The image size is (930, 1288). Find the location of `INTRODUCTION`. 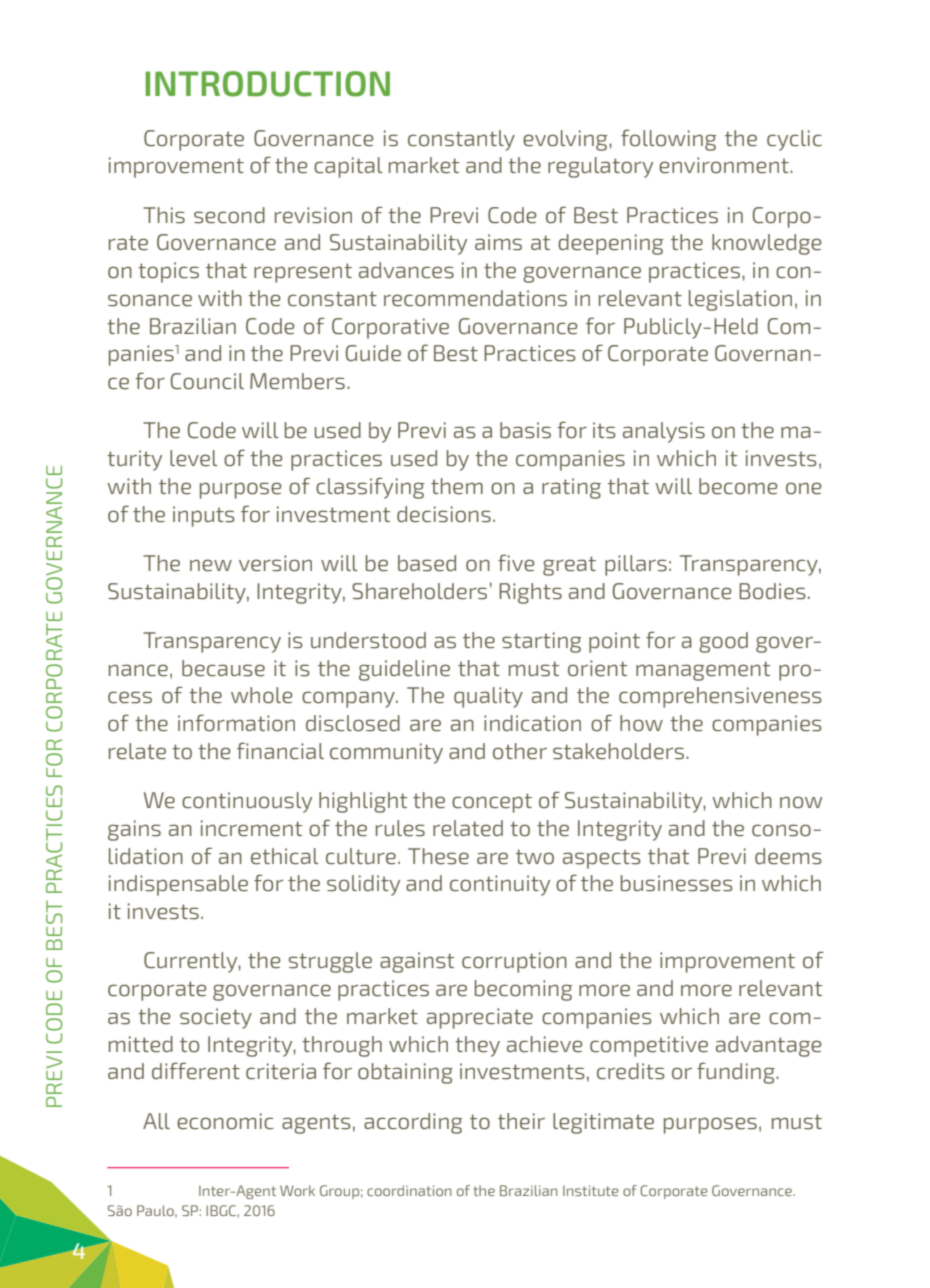

INTRODUCTION is located at coordinates (267, 84).
